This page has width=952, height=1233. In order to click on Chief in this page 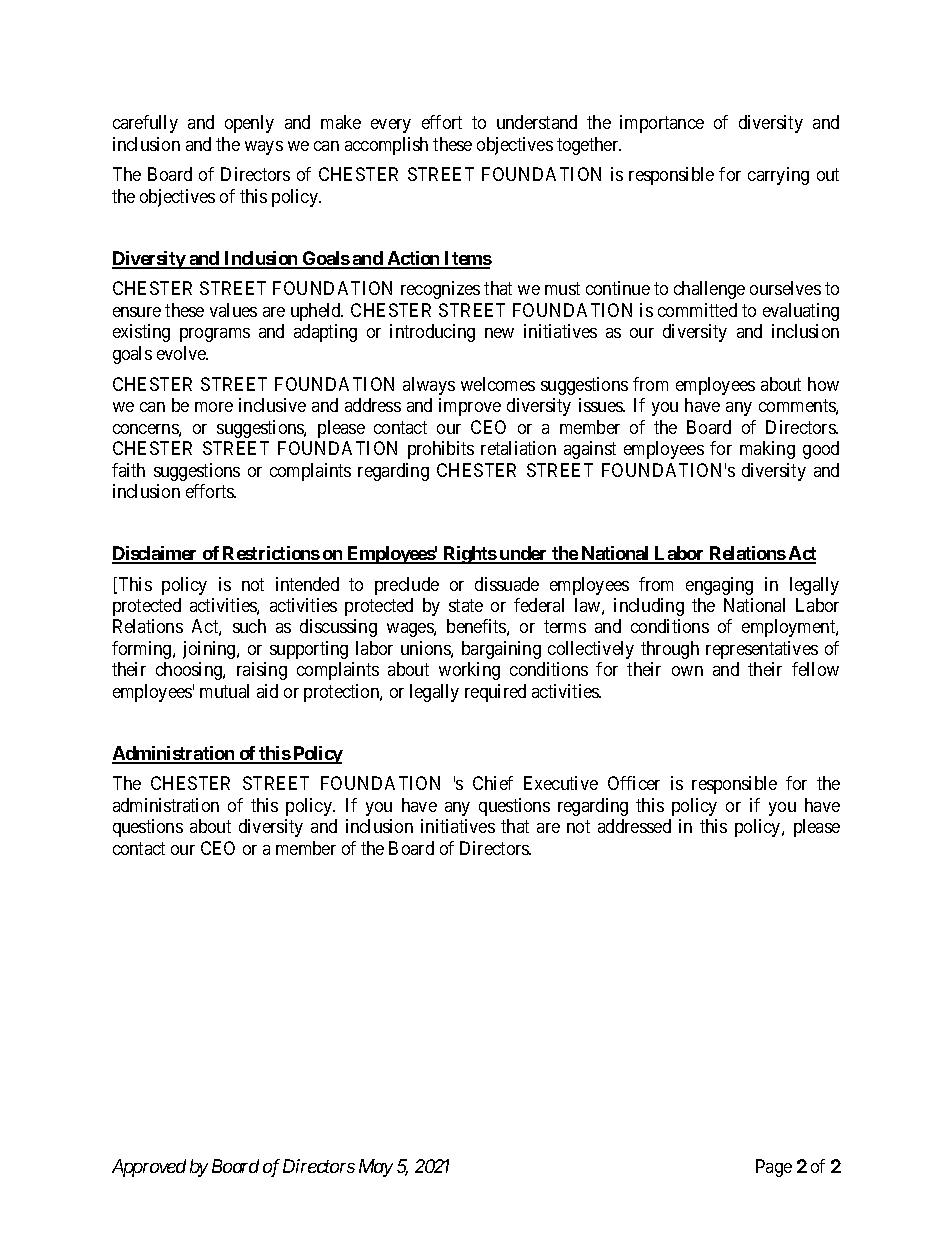, I will do `click(493, 783)`.
